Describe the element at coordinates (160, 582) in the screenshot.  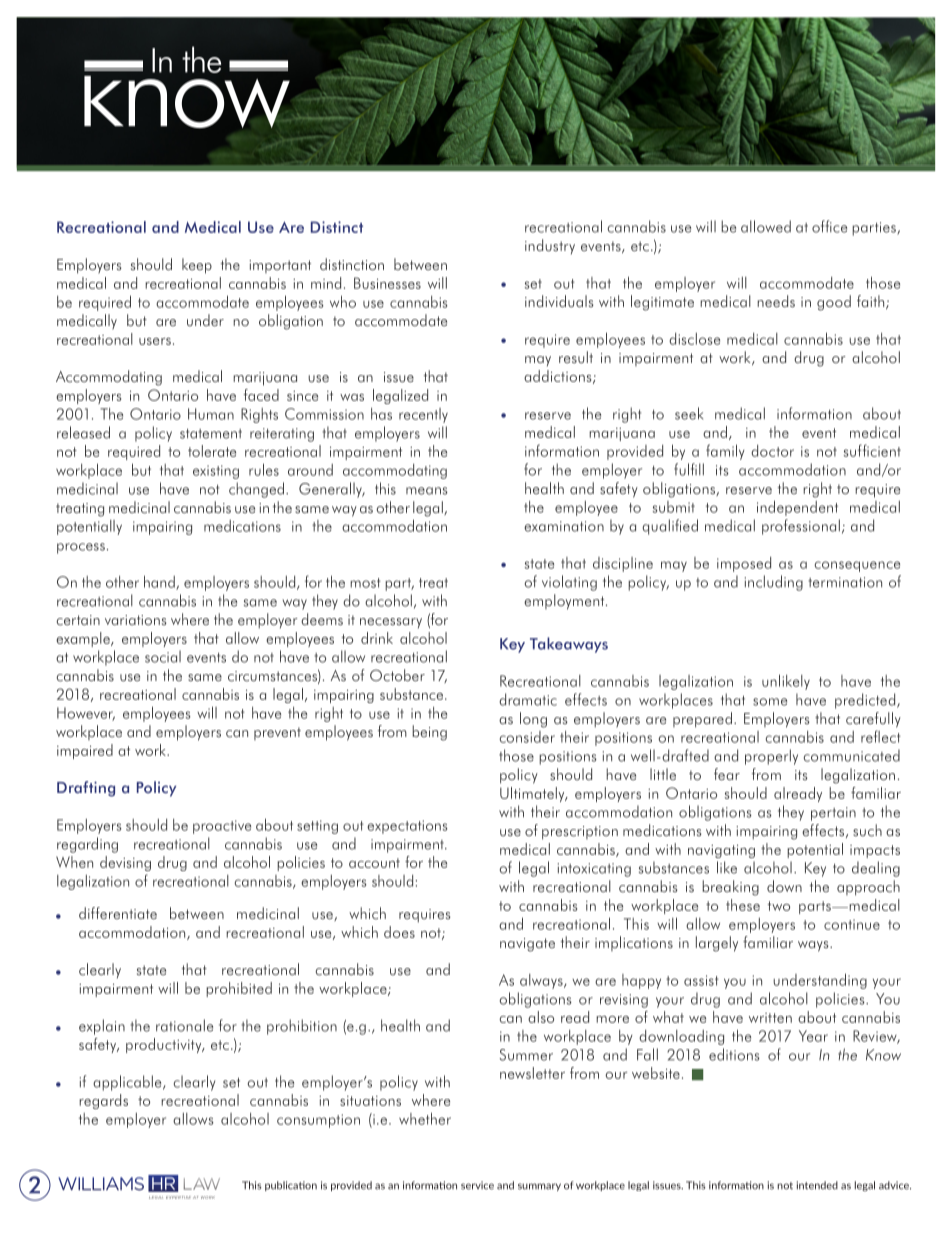
I see `hand` at that location.
